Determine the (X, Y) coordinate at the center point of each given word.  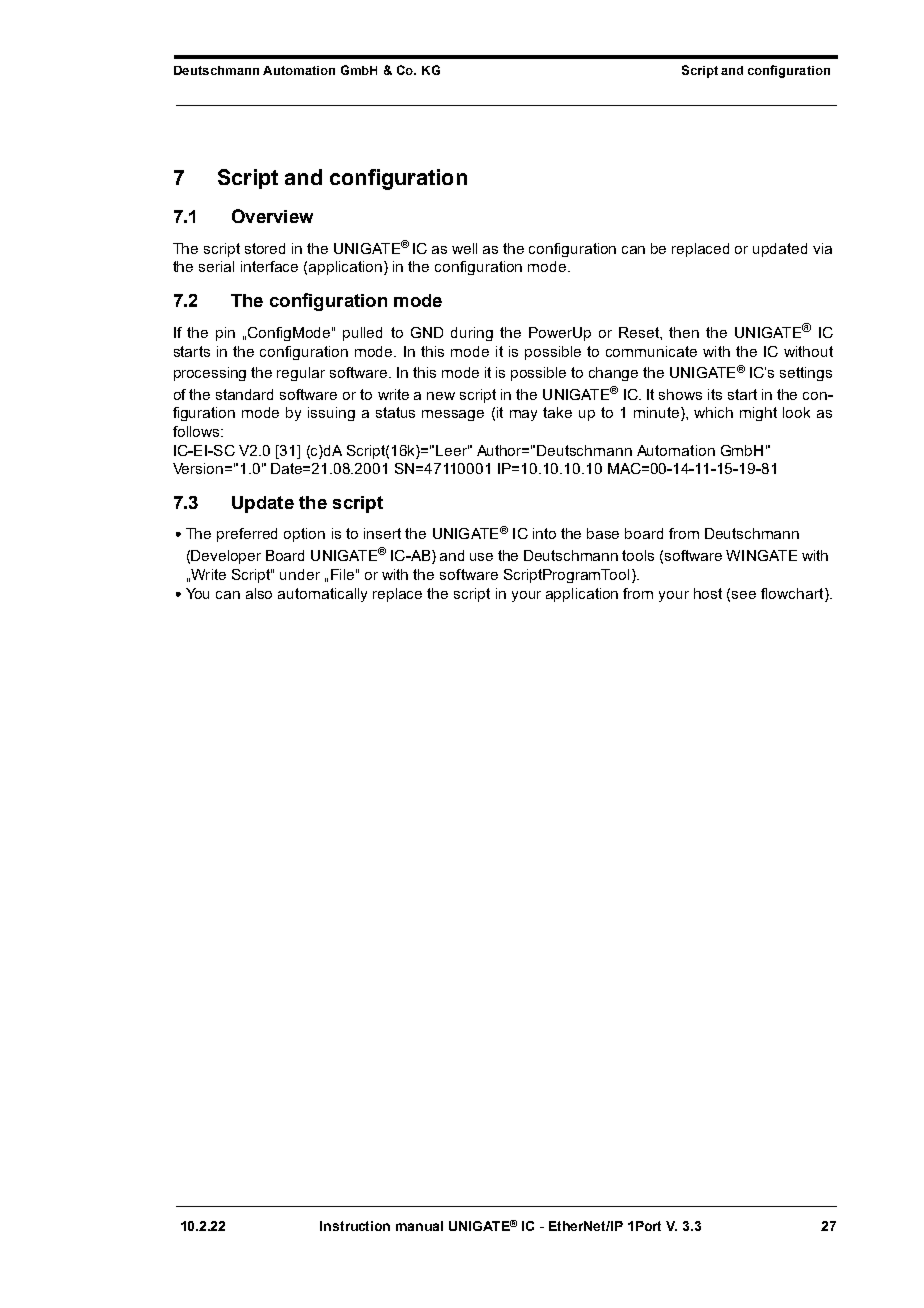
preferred (247, 535)
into (544, 533)
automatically (322, 595)
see (744, 595)
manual (419, 1226)
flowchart (793, 595)
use (481, 557)
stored (265, 248)
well (464, 248)
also (259, 593)
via (822, 248)
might (758, 414)
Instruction (355, 1226)
